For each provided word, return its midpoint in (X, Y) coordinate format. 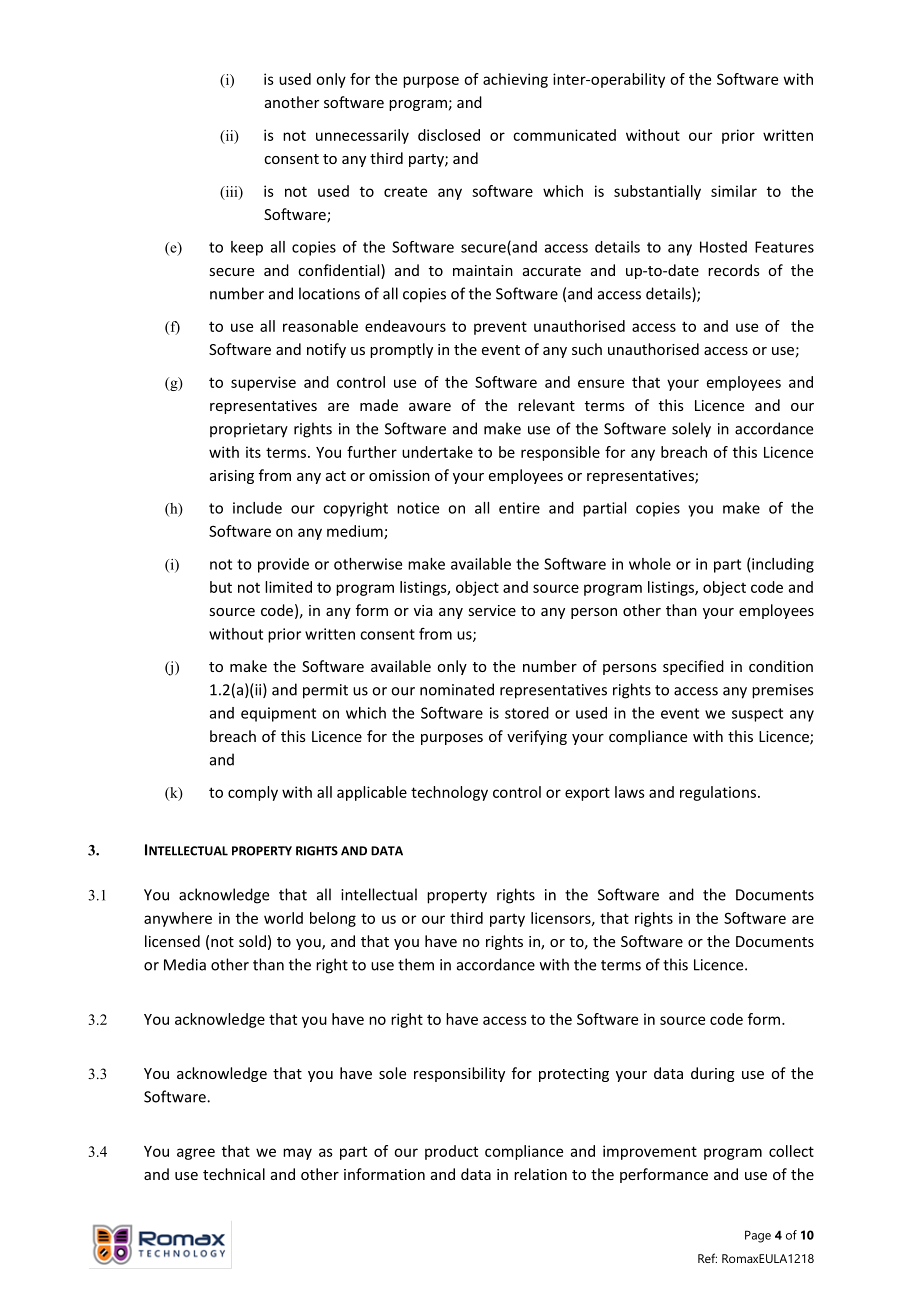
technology (449, 793)
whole (650, 564)
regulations (718, 793)
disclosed (449, 135)
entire (519, 508)
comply (253, 793)
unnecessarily (362, 136)
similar (734, 191)
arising (232, 477)
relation (540, 1174)
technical (234, 1174)
